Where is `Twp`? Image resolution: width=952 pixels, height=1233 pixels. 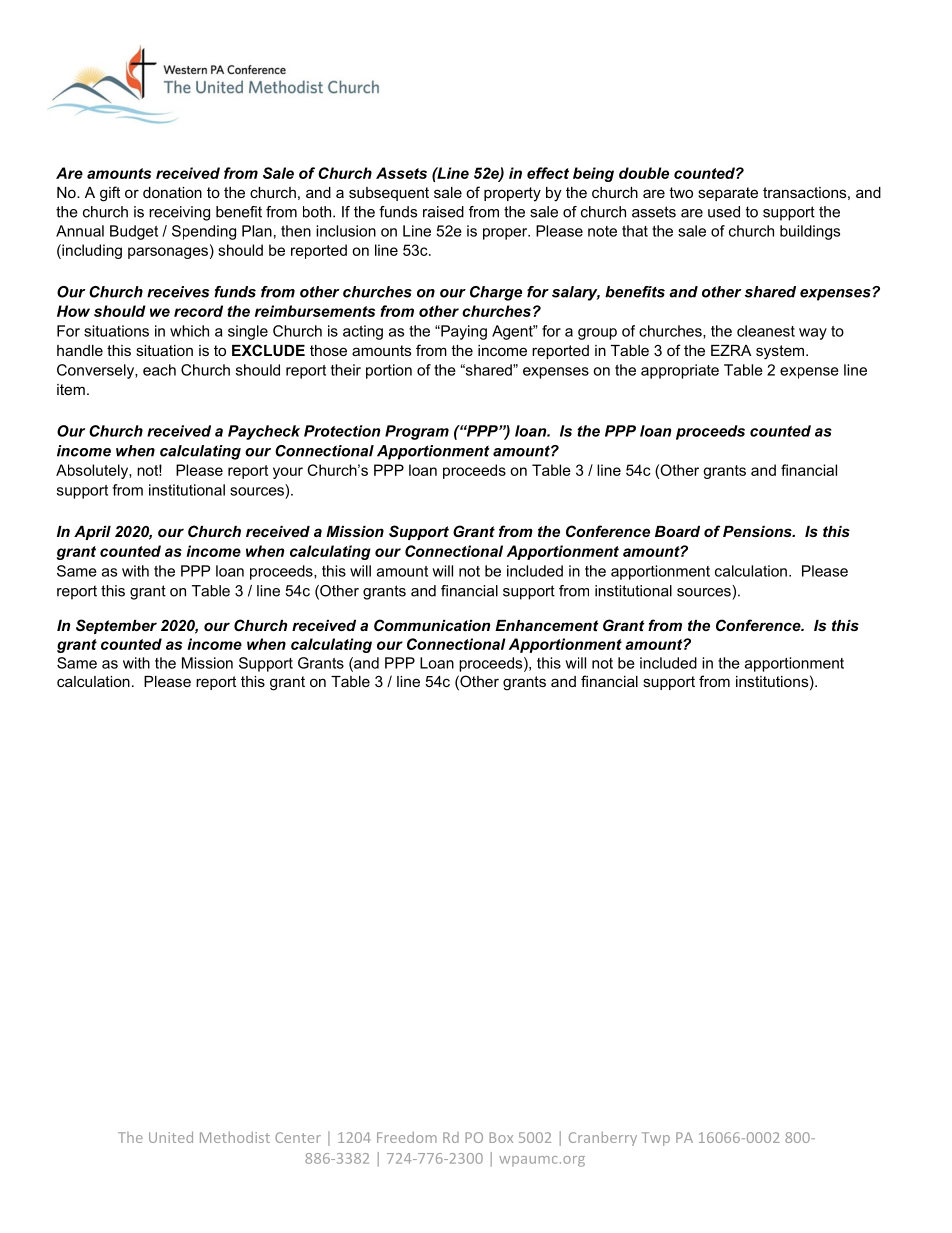
Twp is located at coordinates (656, 1139).
